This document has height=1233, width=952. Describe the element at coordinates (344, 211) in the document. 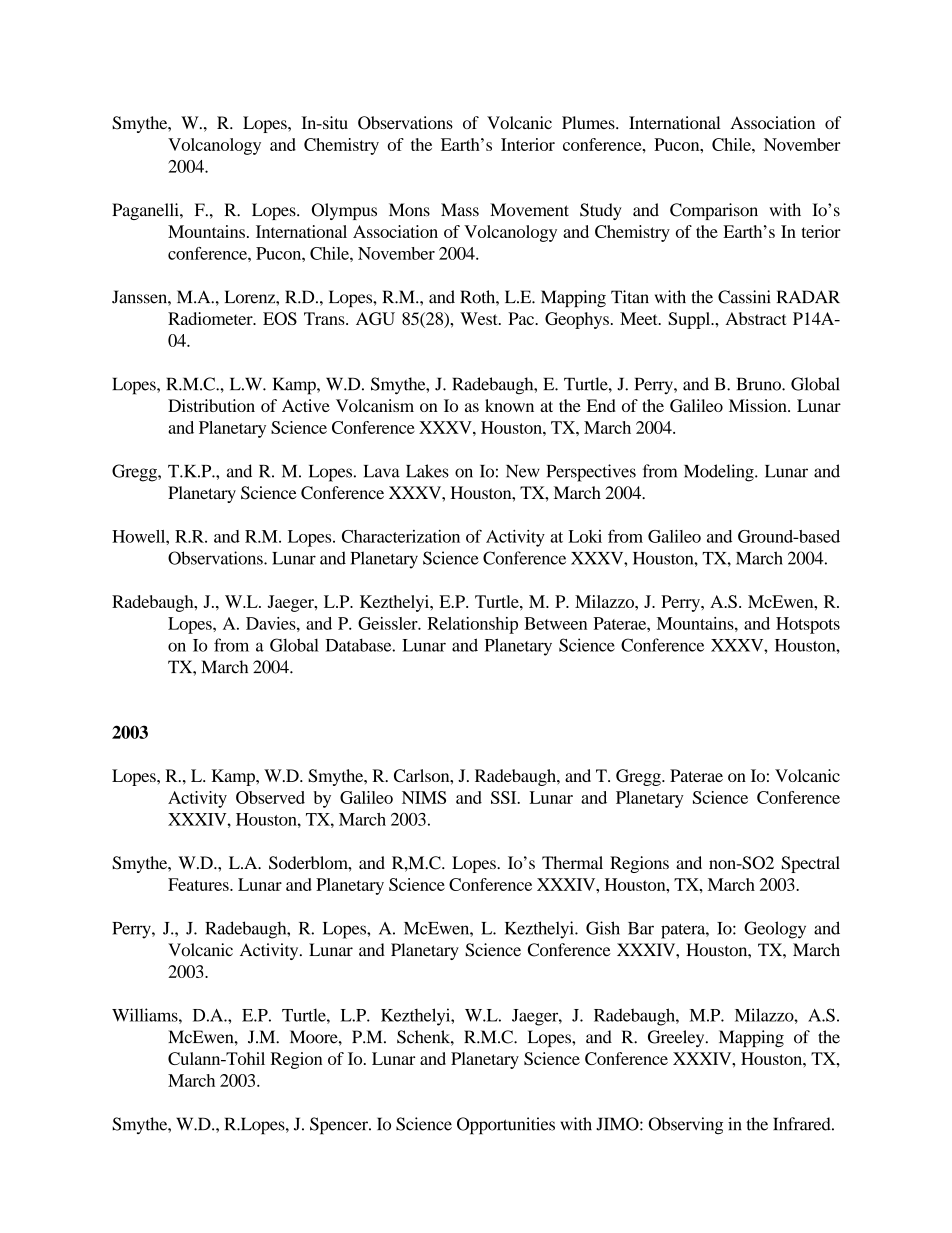

I see `Olympus` at that location.
